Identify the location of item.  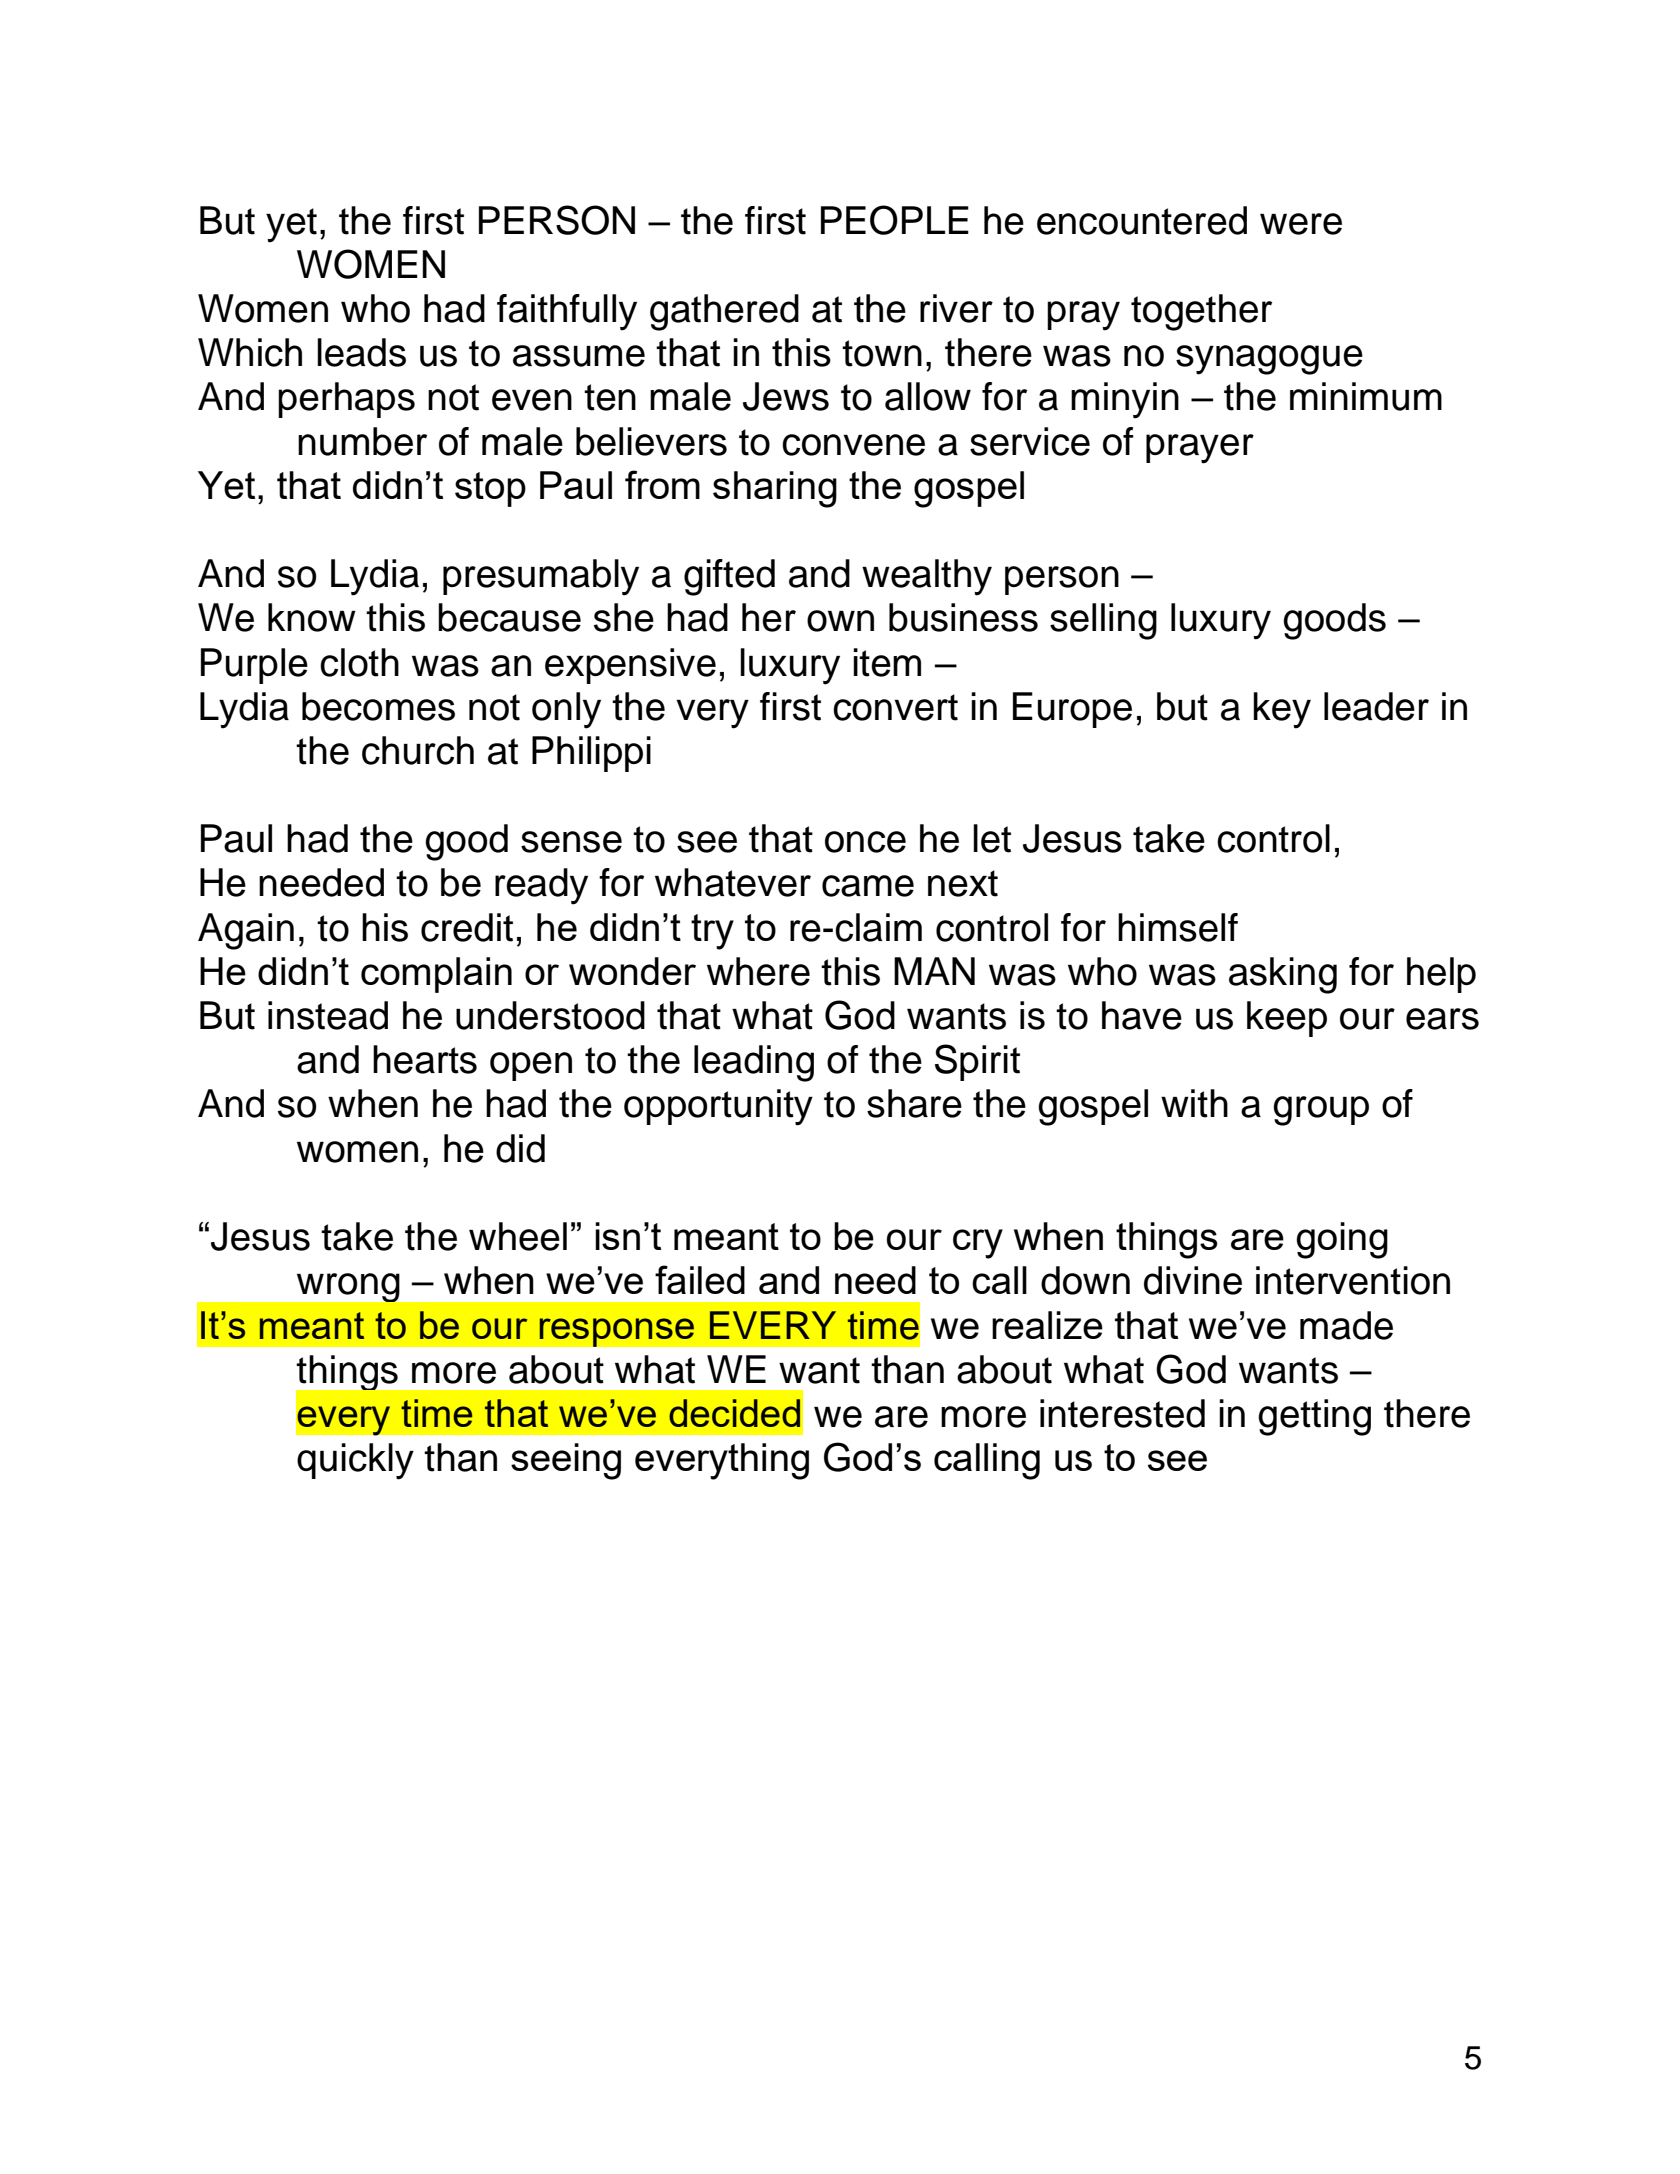
(887, 662).
